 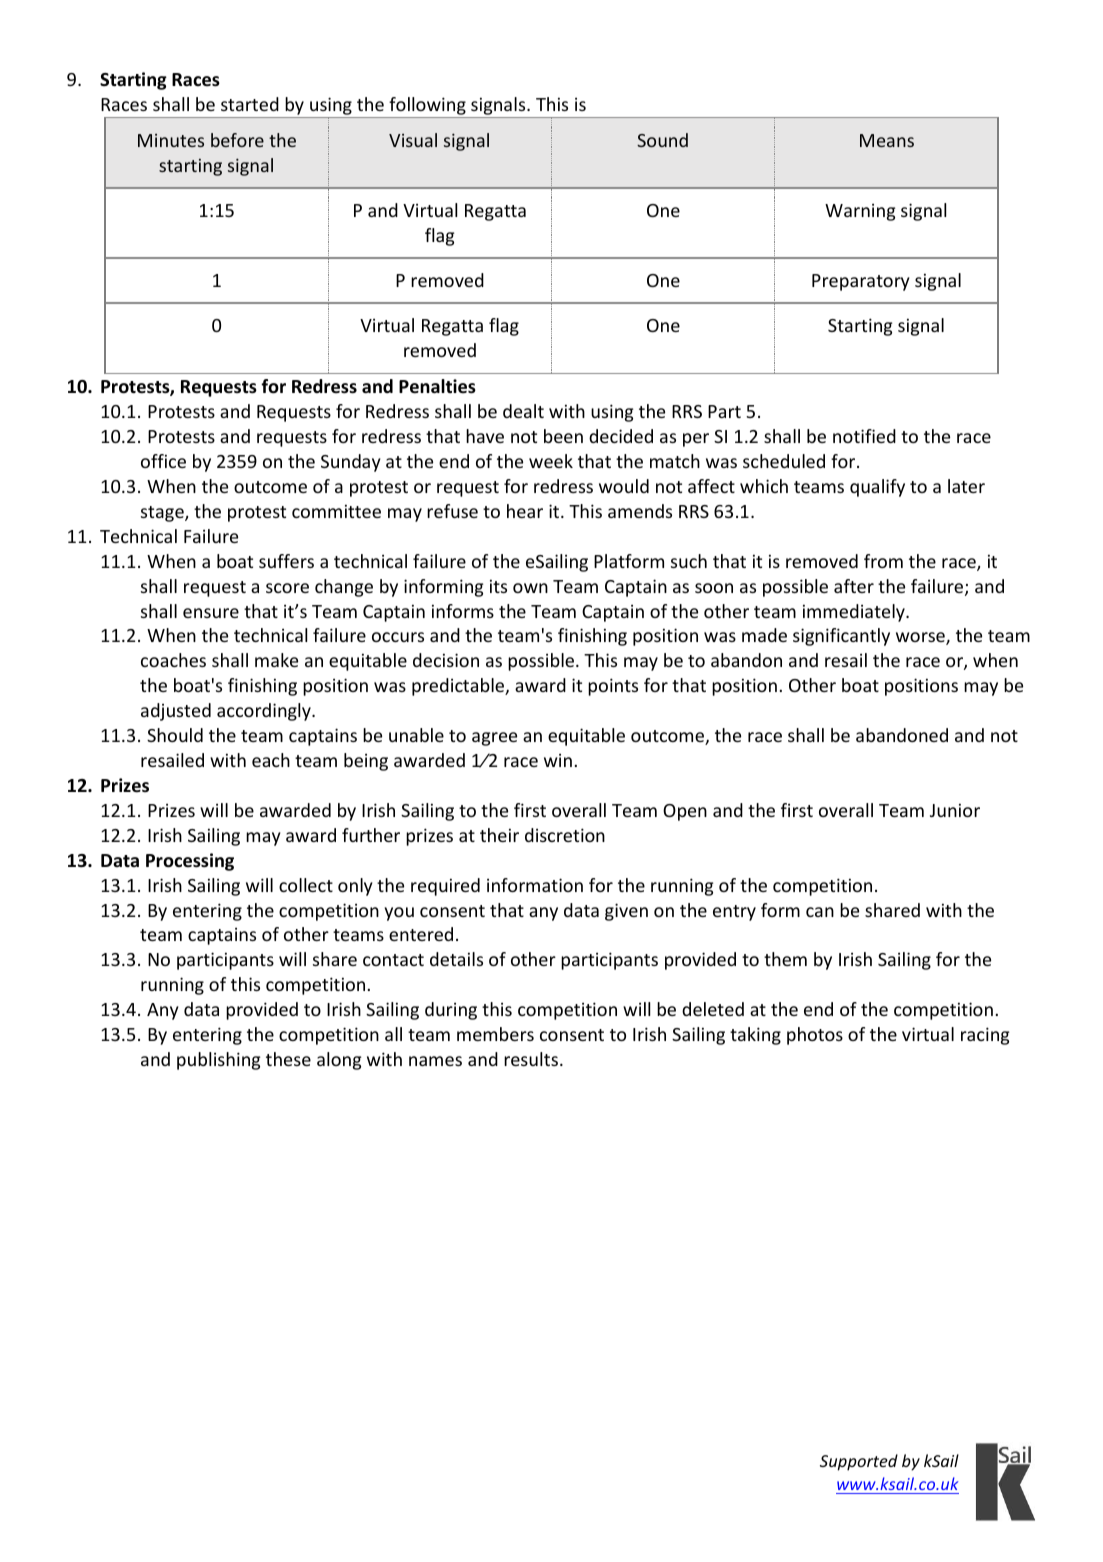 What do you see at coordinates (887, 140) in the document?
I see `Means` at bounding box center [887, 140].
